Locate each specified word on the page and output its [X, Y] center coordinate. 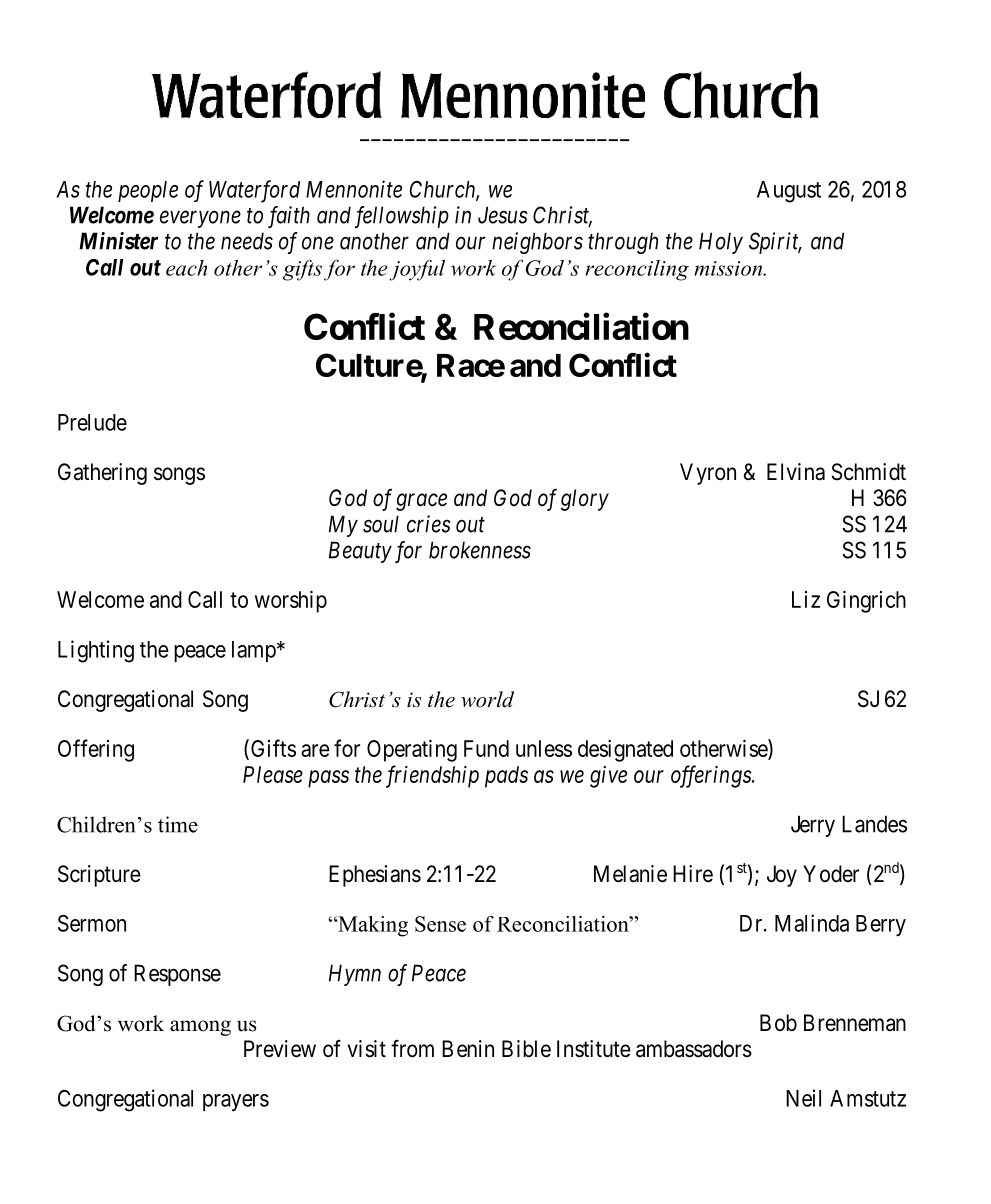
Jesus [503, 215]
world [487, 699]
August [789, 192]
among [200, 1028]
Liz [806, 599]
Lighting [96, 651]
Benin [468, 1049]
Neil [803, 1098]
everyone [200, 219]
